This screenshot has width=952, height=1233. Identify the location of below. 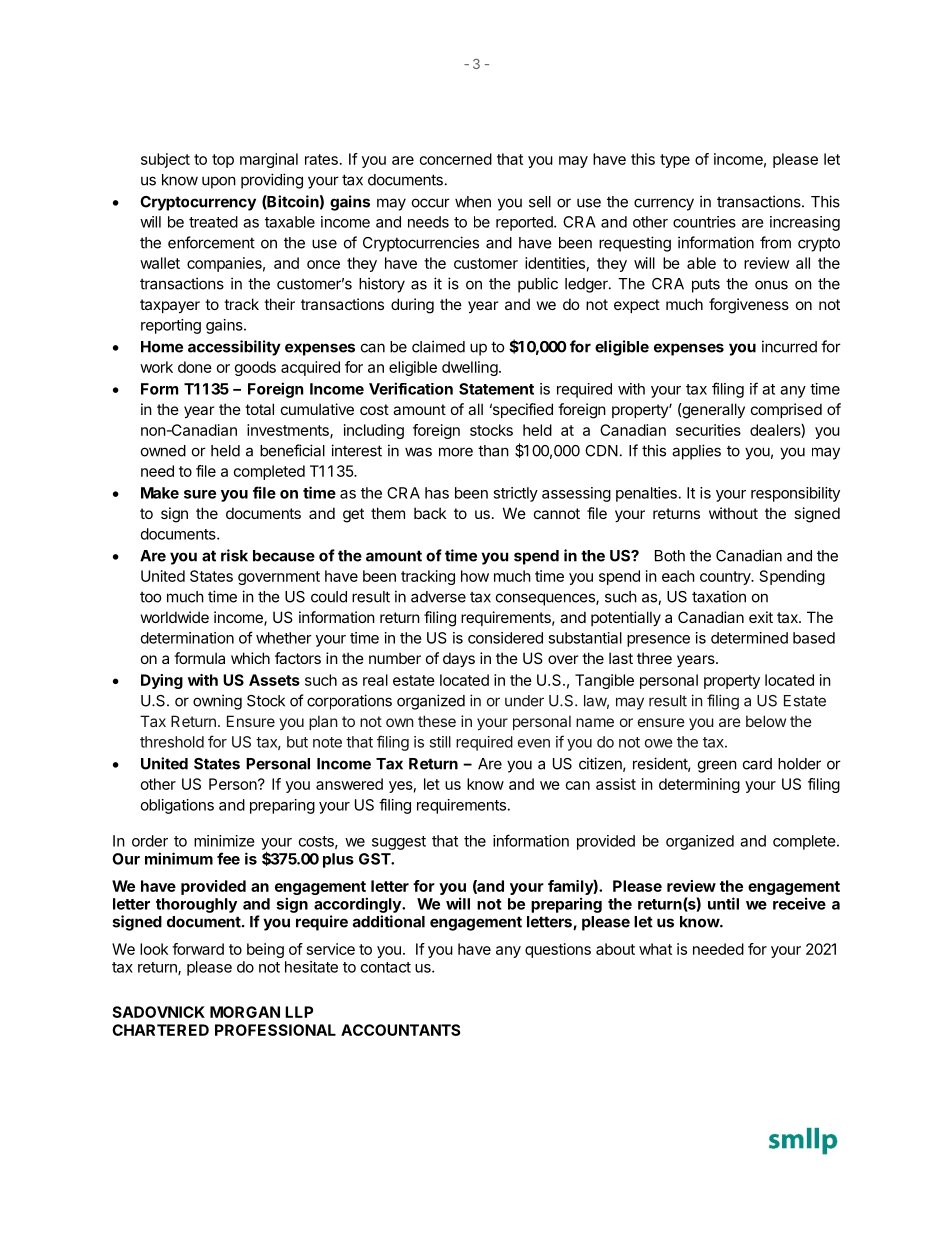
(766, 721).
